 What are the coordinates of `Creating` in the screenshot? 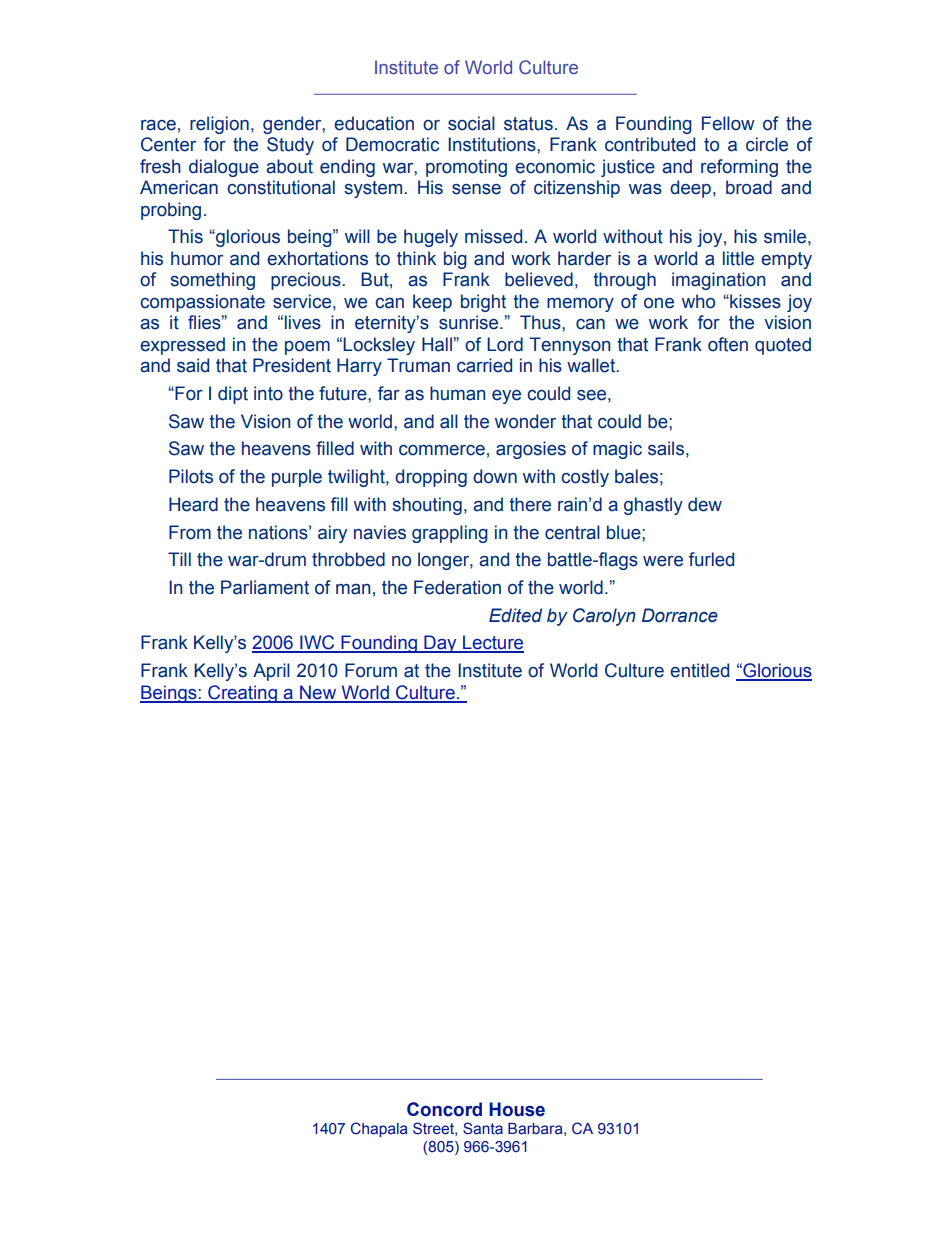 It's located at (242, 694).
